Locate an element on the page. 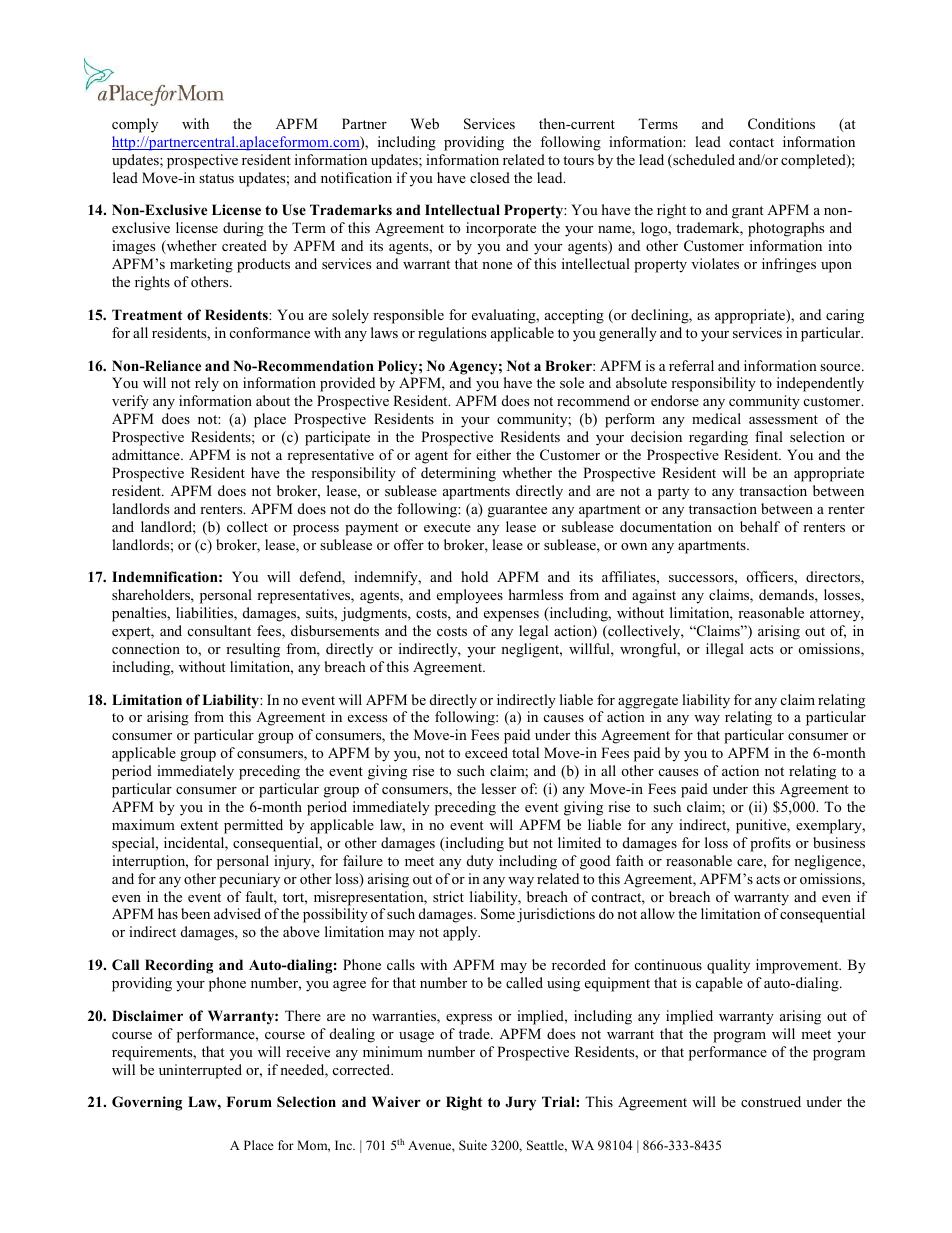  pecuniary is located at coordinates (249, 880).
